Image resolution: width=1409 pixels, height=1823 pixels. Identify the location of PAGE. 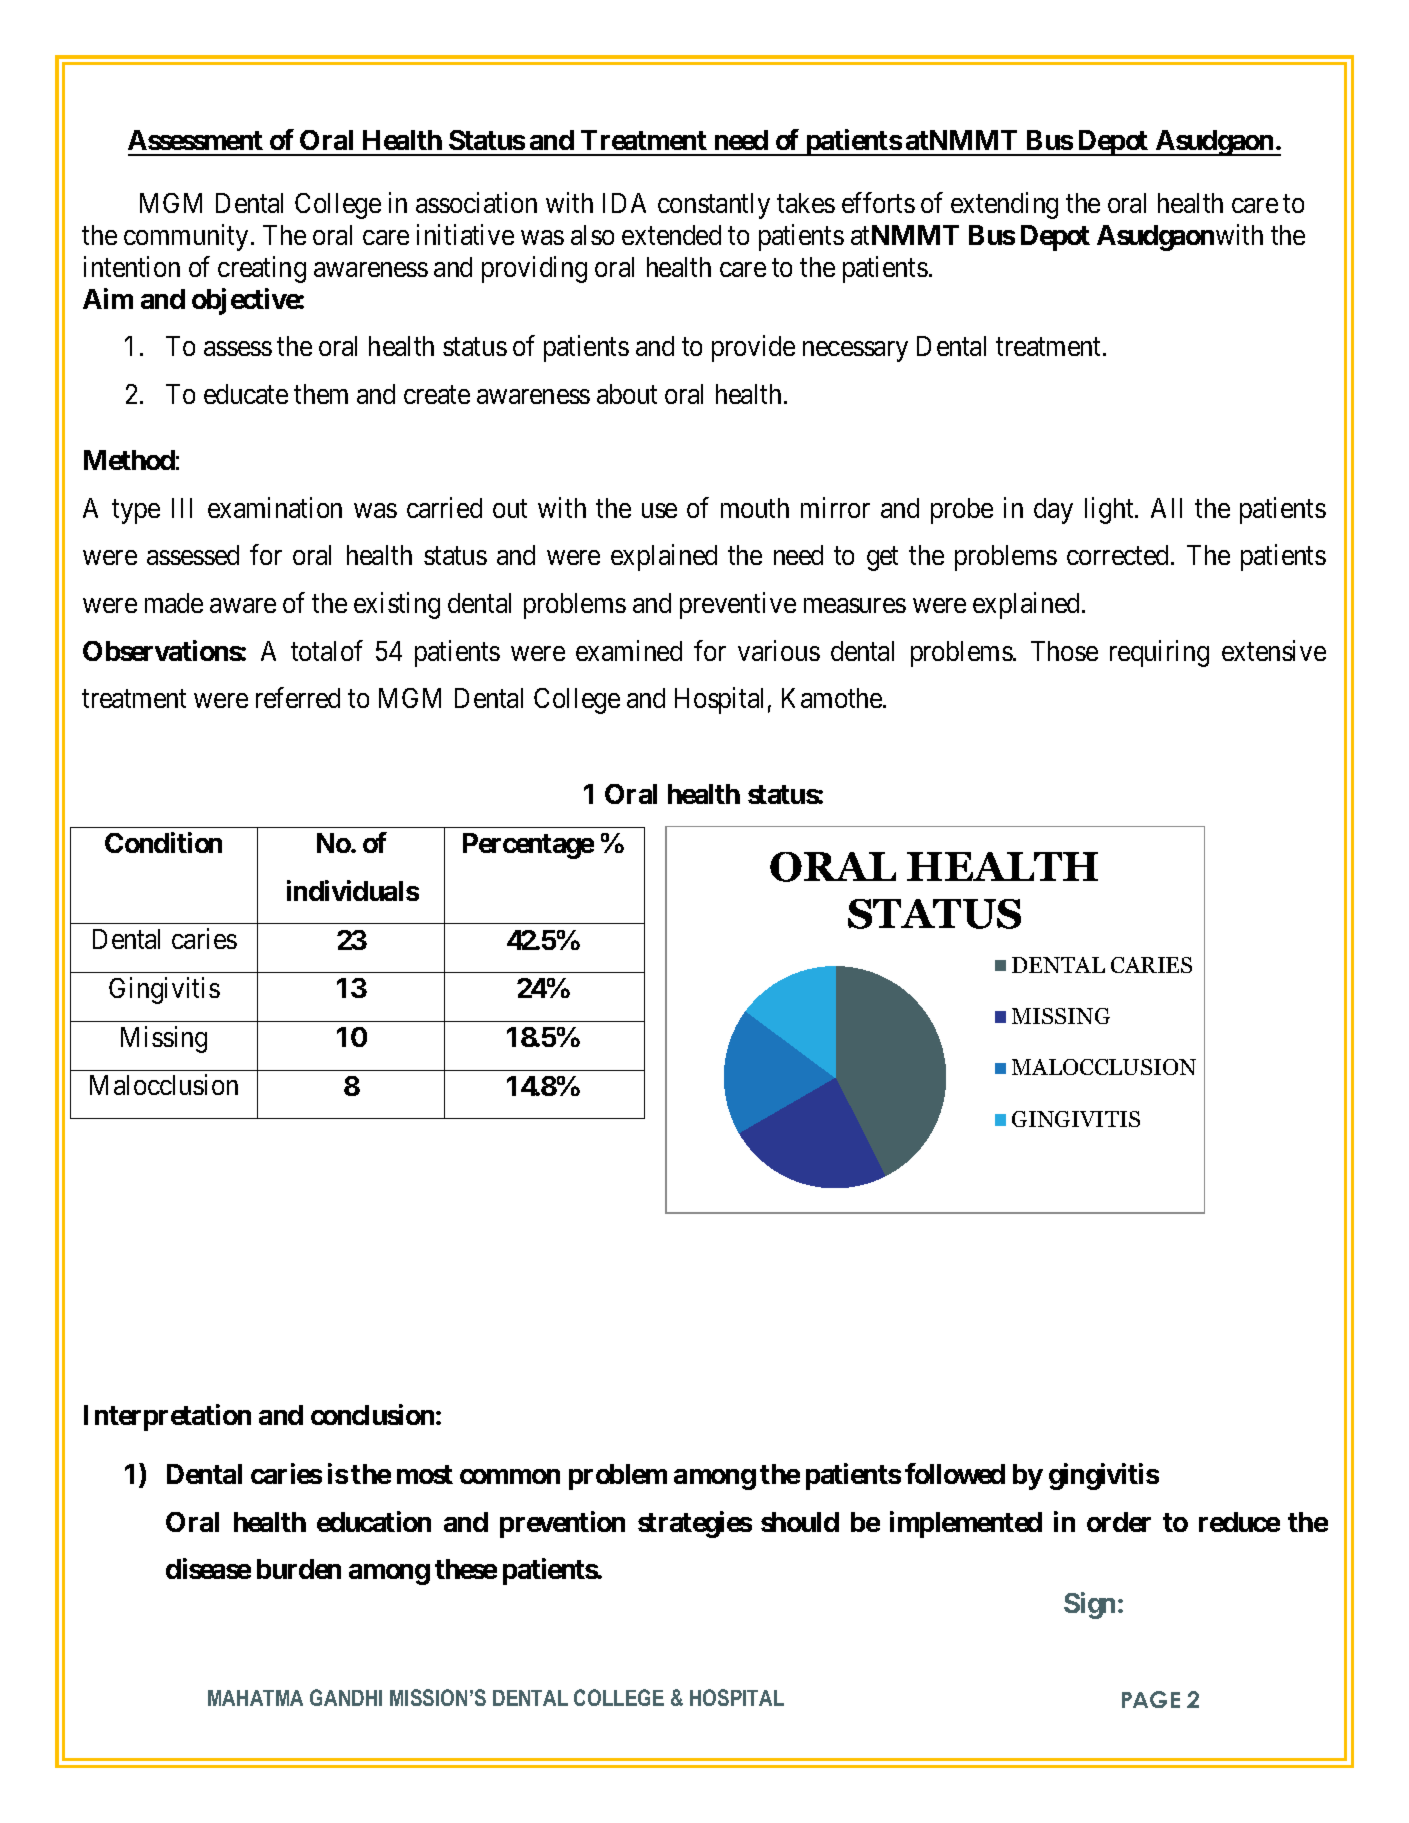
(1151, 1699).
